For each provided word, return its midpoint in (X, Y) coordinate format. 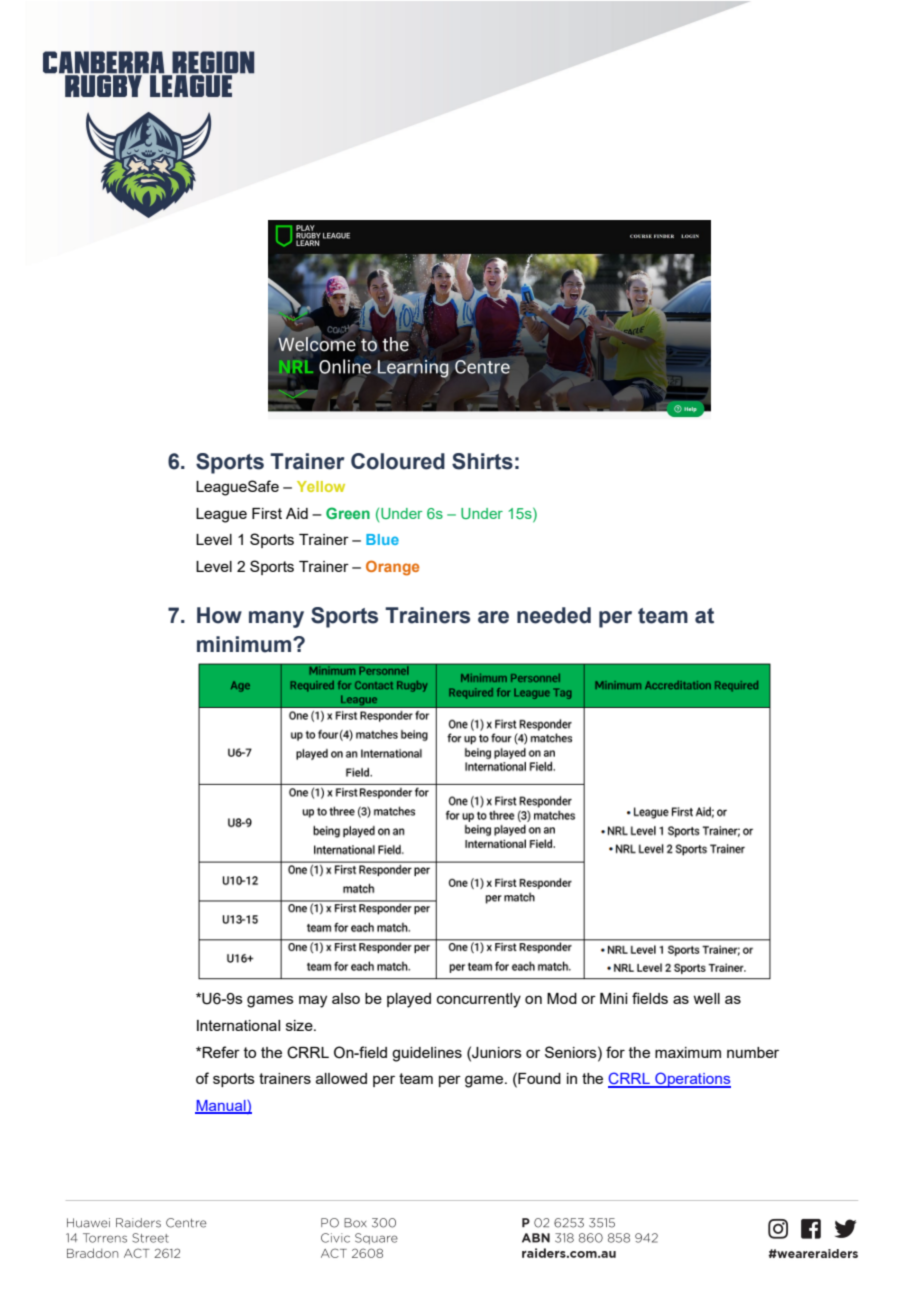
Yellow (321, 486)
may (313, 1001)
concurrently (479, 1000)
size (300, 1025)
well (706, 998)
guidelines (427, 1054)
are (493, 617)
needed (554, 615)
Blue (382, 539)
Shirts (482, 461)
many (276, 619)
